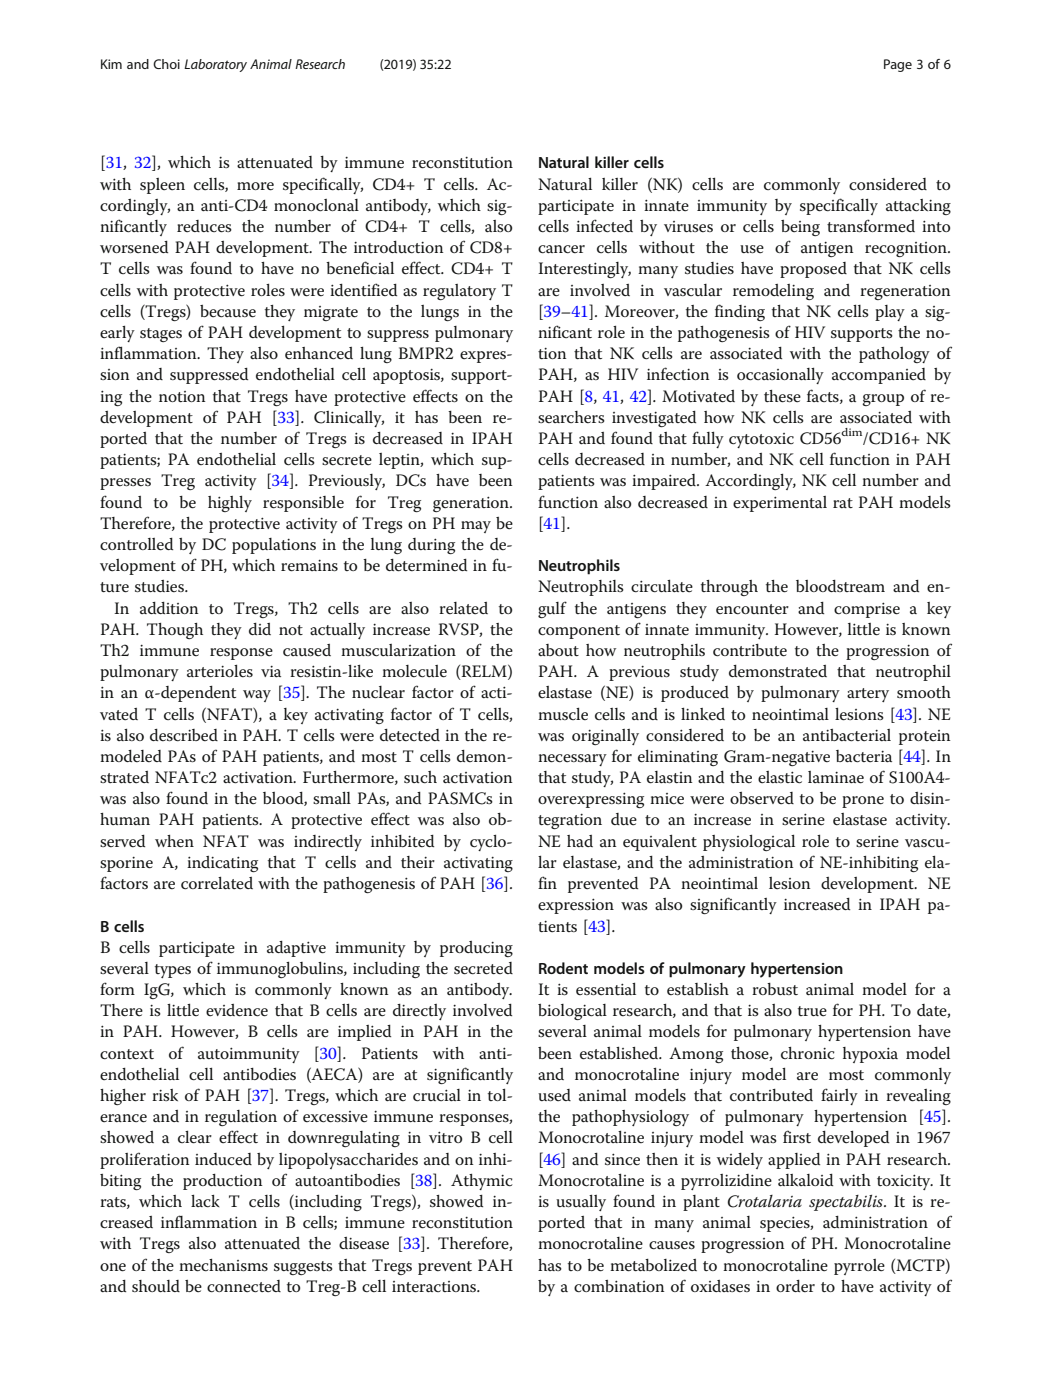 The width and height of the screenshot is (1051, 1397). Describe the element at coordinates (868, 695) in the screenshot. I see `artery` at that location.
